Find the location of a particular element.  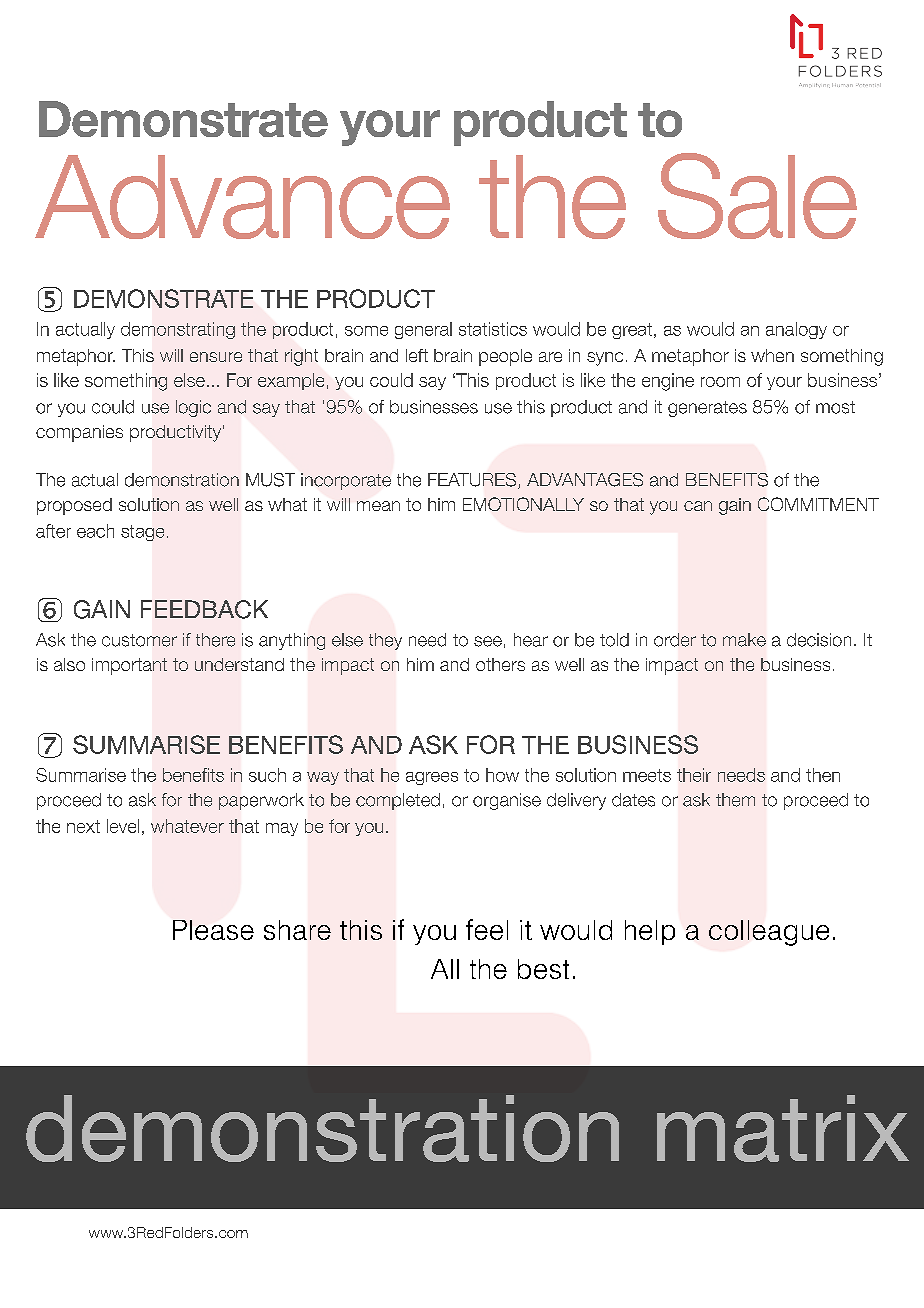

general is located at coordinates (423, 330).
